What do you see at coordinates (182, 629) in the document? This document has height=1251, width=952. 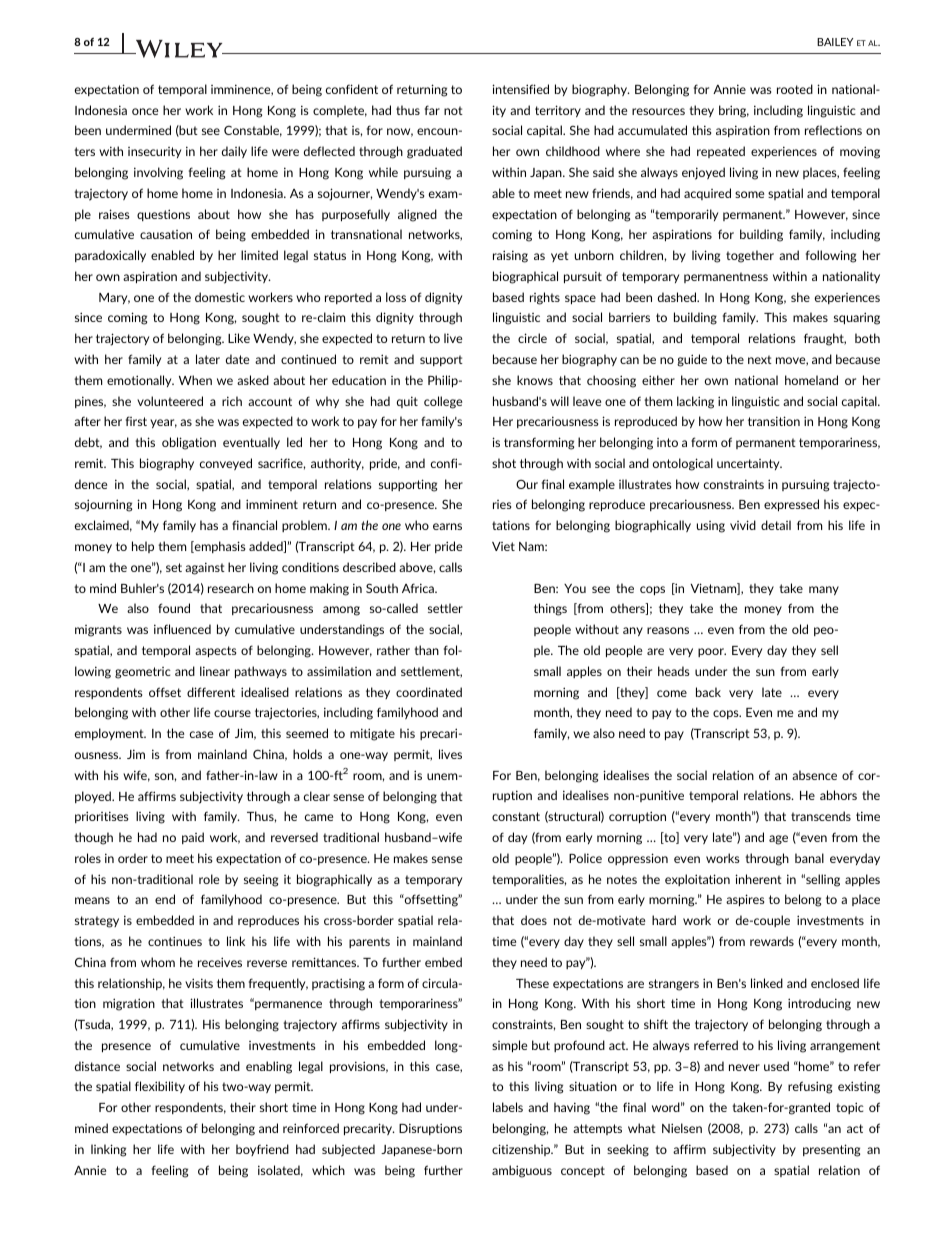 I see `influenced` at bounding box center [182, 629].
